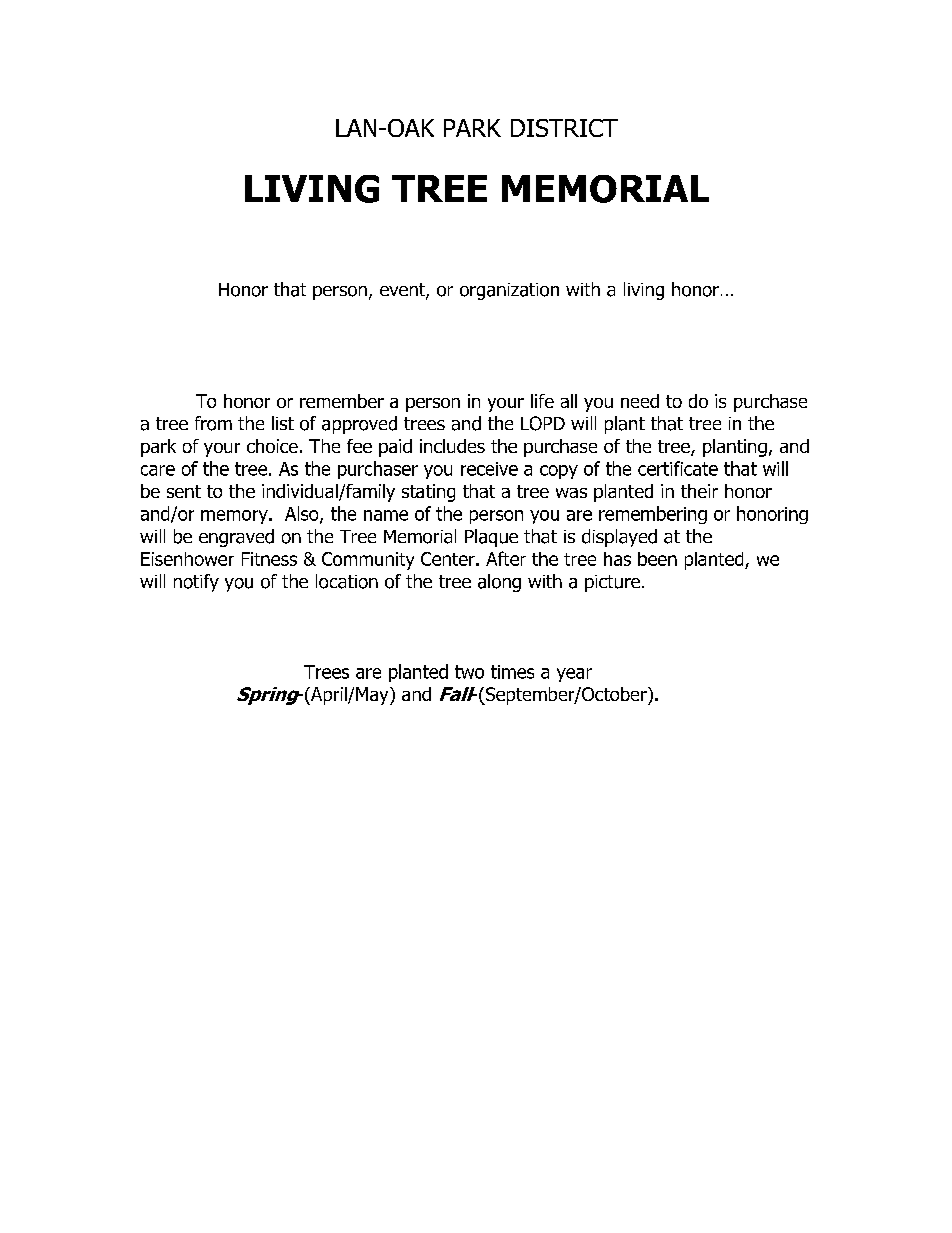 This document has width=952, height=1233. I want to click on certificate, so click(678, 468).
